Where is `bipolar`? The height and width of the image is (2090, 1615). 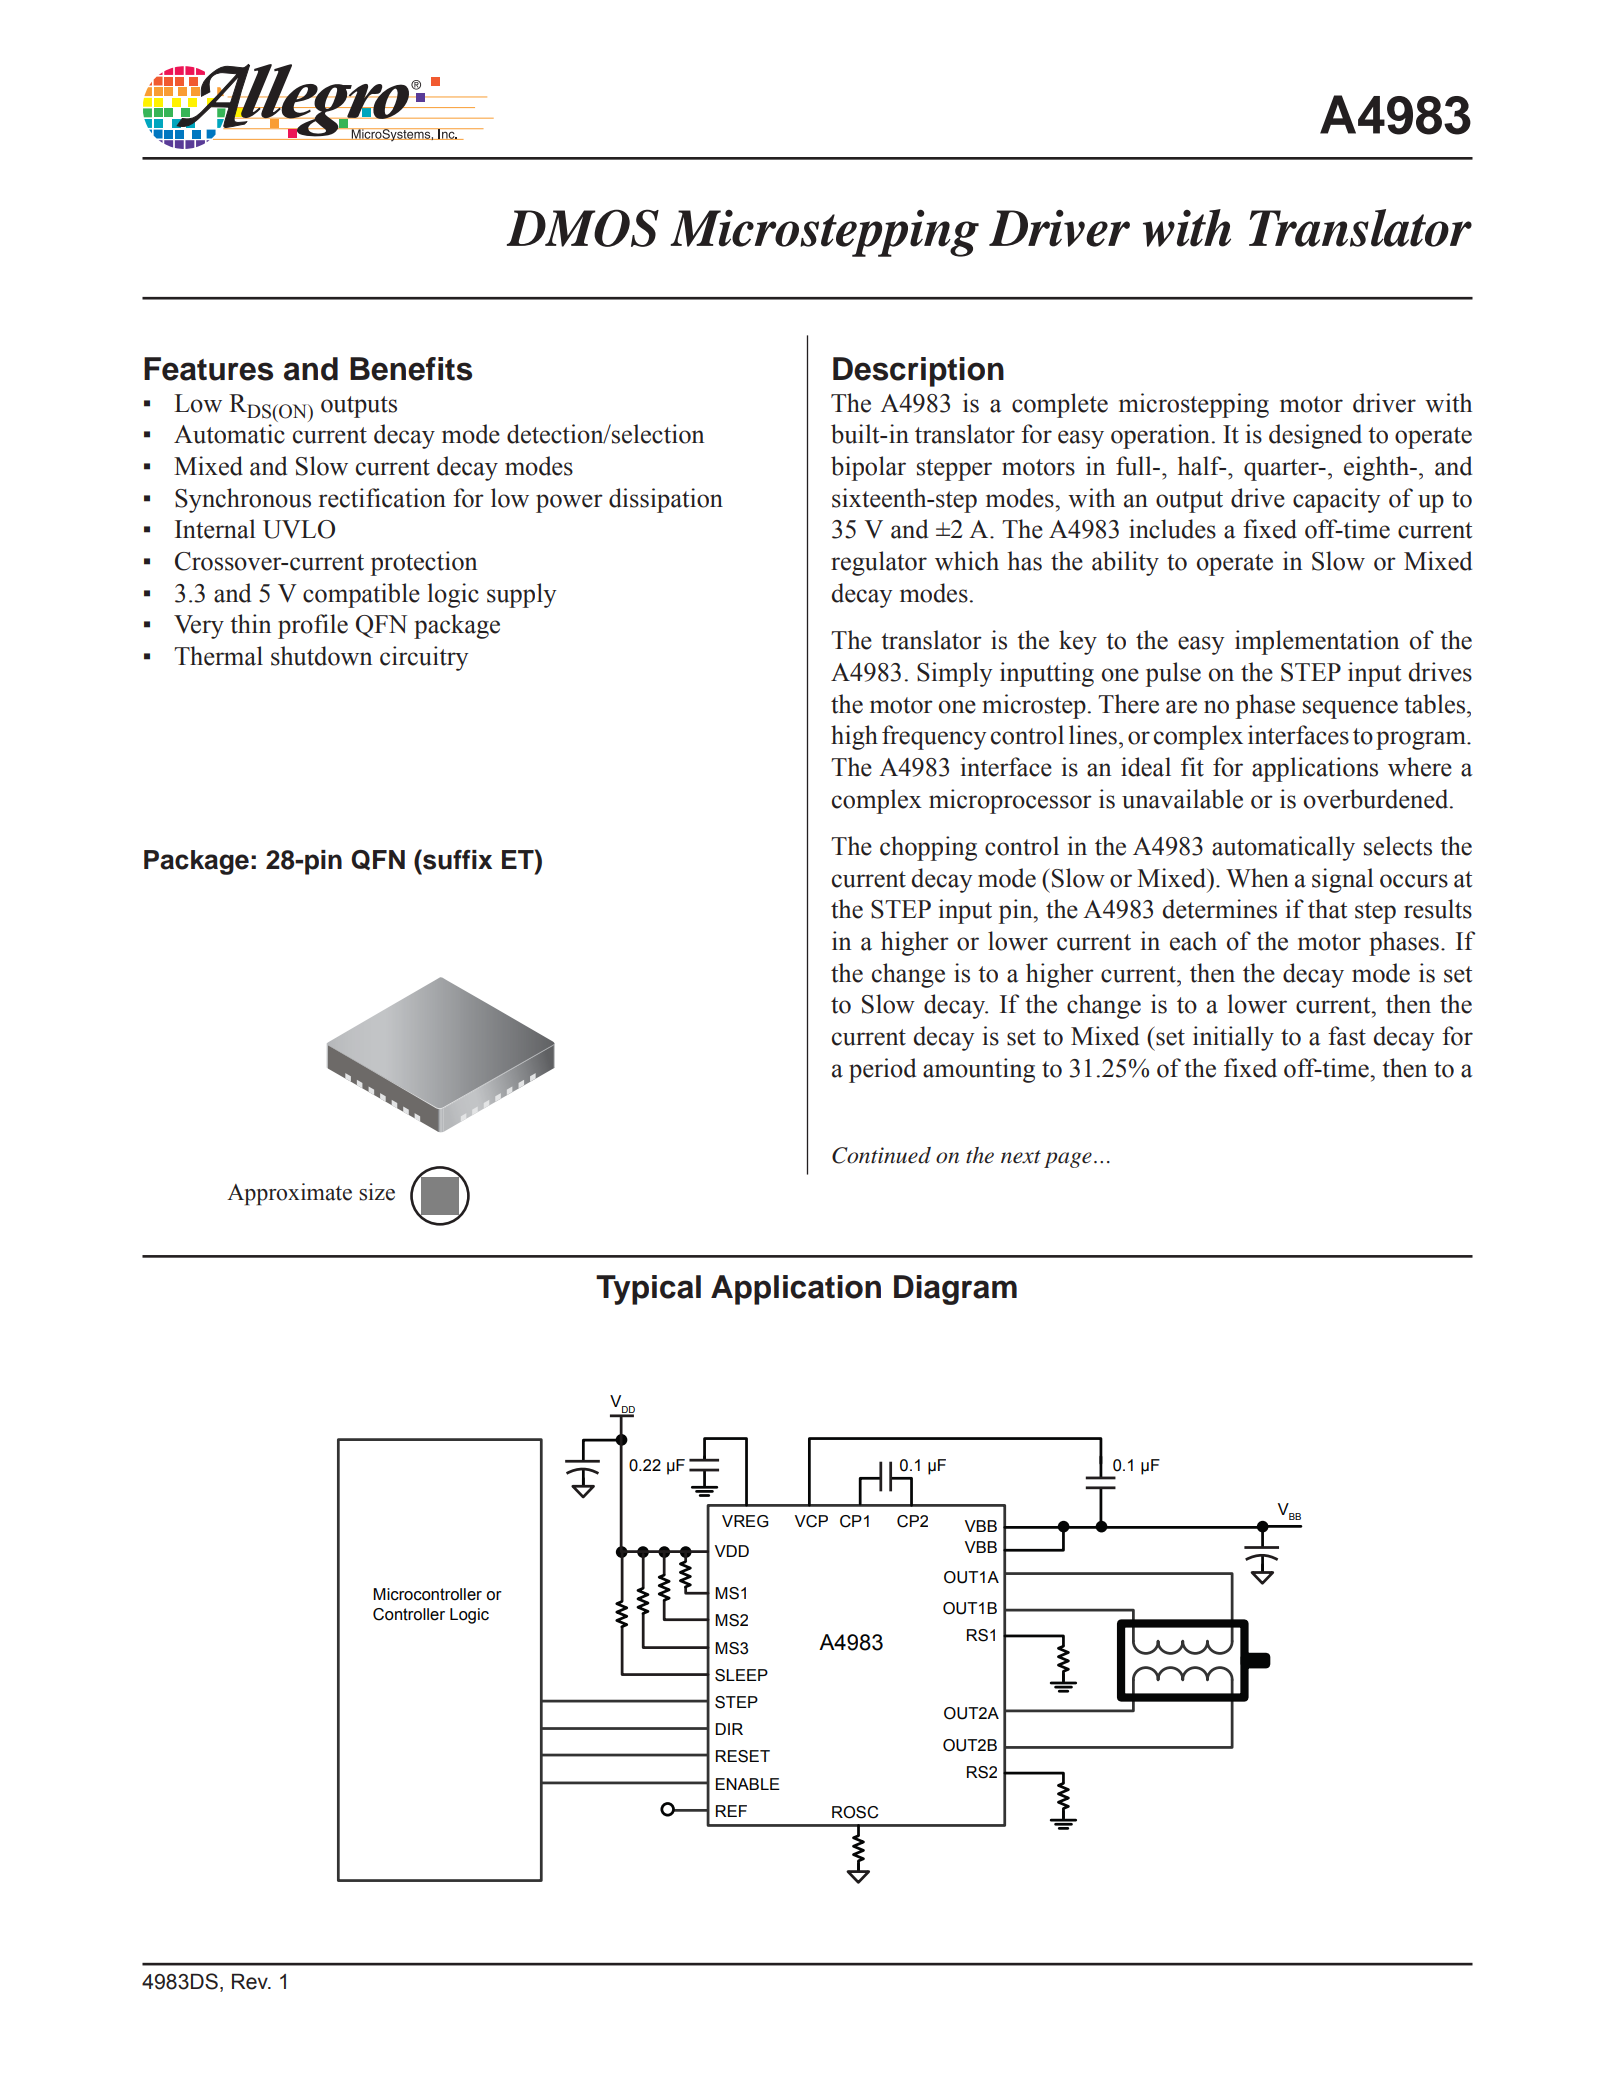 bipolar is located at coordinates (868, 468).
